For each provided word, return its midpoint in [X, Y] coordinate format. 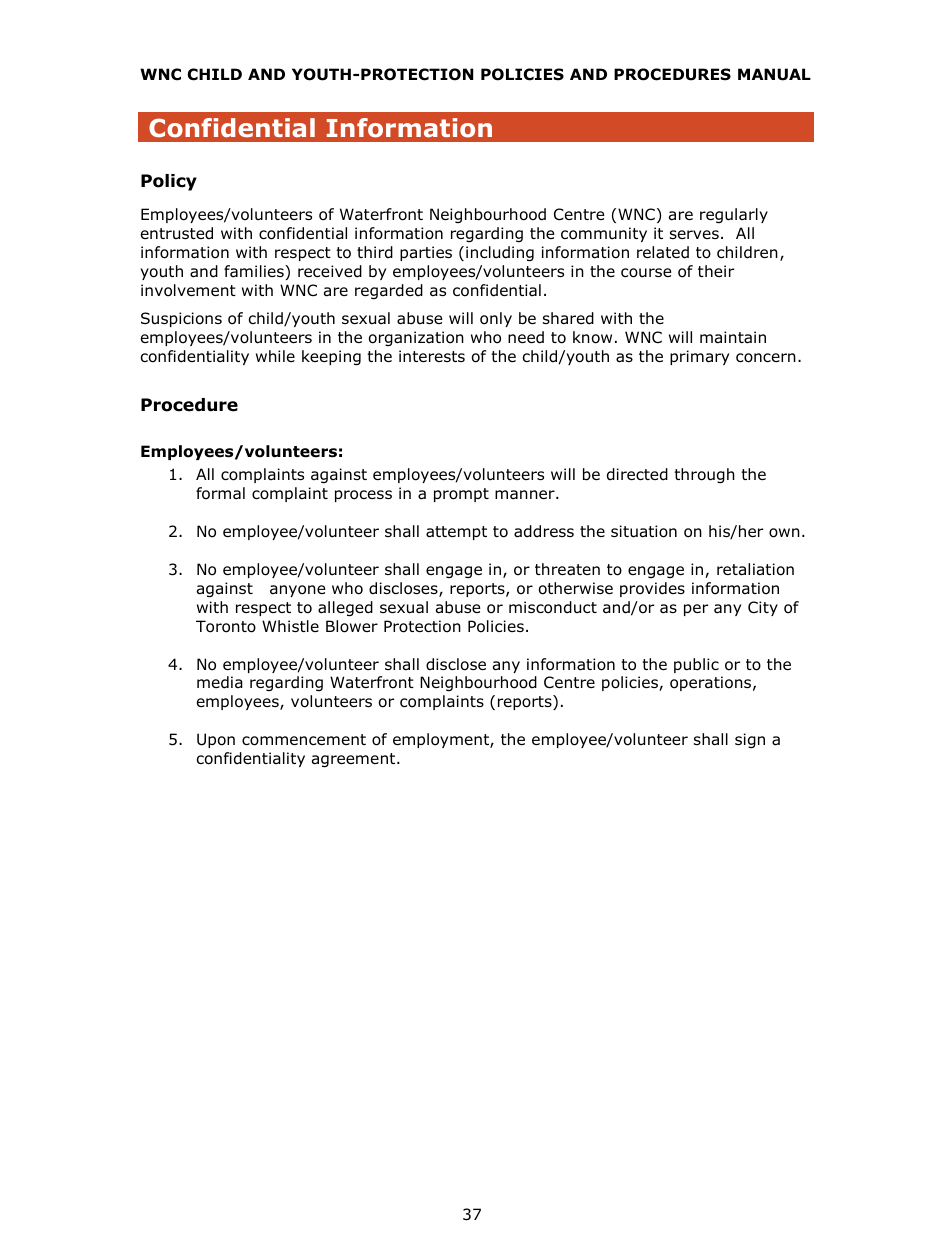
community [604, 234]
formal [220, 493]
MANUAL [774, 74]
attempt [456, 533]
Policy [169, 182]
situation [644, 531]
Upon [216, 740]
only [496, 319]
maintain [733, 337]
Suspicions [181, 319]
